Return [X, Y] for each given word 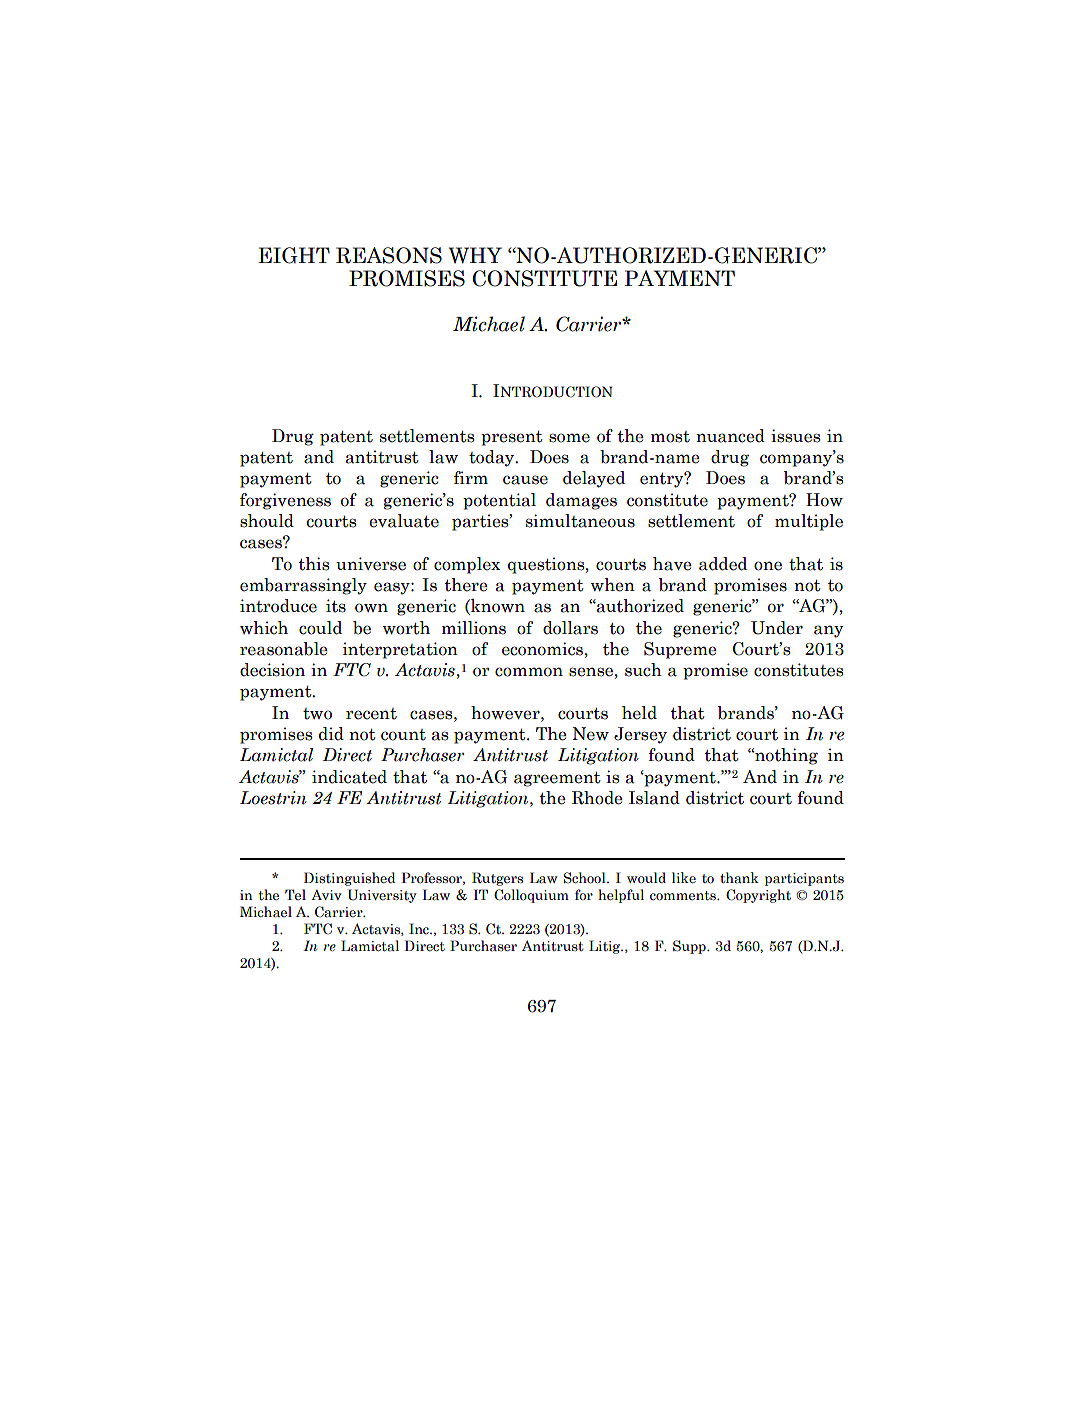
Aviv [326, 894]
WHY [475, 255]
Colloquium [531, 896]
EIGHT [294, 255]
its [336, 606]
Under [777, 628]
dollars [570, 628]
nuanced [730, 436]
